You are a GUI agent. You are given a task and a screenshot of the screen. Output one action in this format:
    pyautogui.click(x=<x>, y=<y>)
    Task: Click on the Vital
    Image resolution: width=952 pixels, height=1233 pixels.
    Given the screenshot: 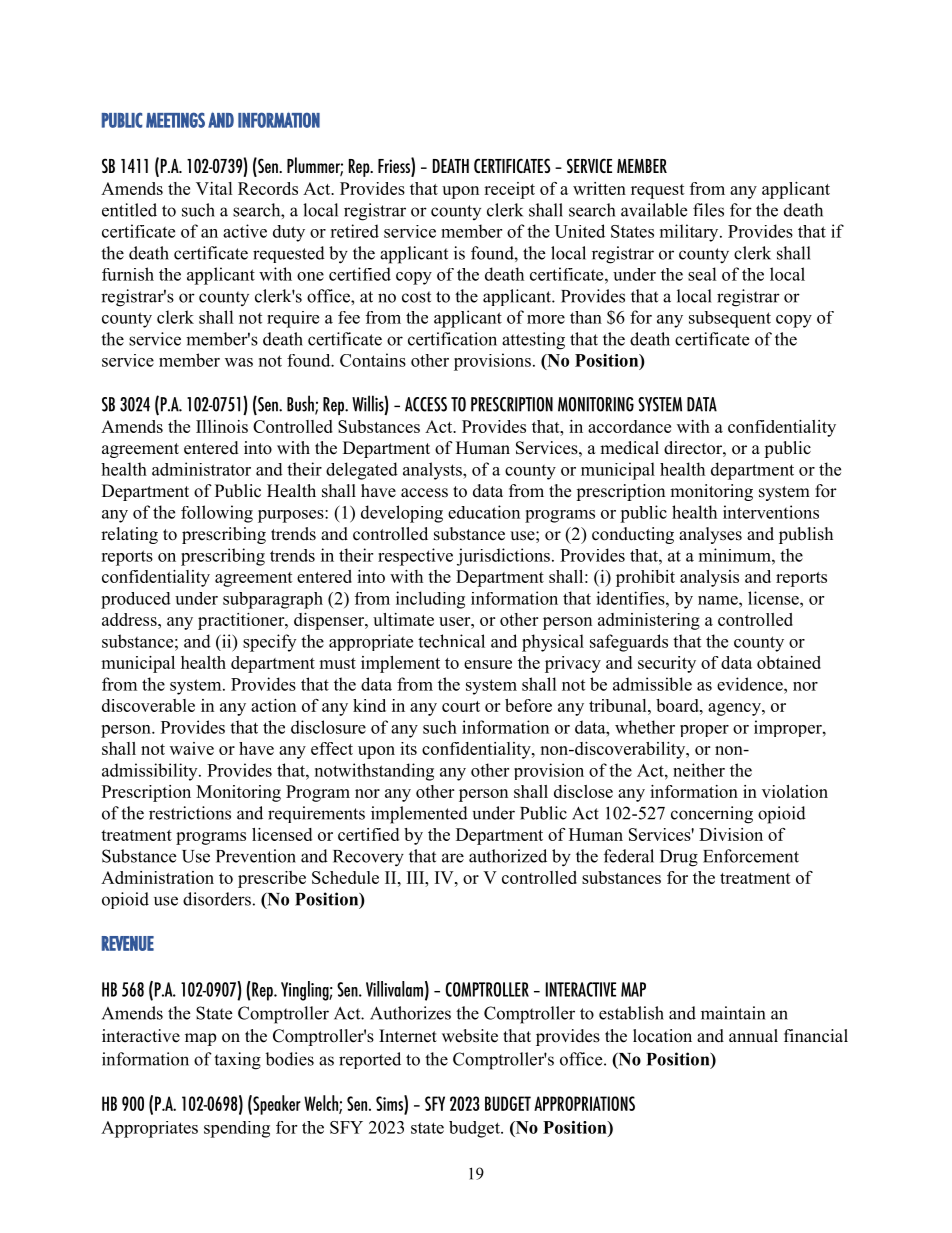 What is the action you would take?
    pyautogui.click(x=214, y=188)
